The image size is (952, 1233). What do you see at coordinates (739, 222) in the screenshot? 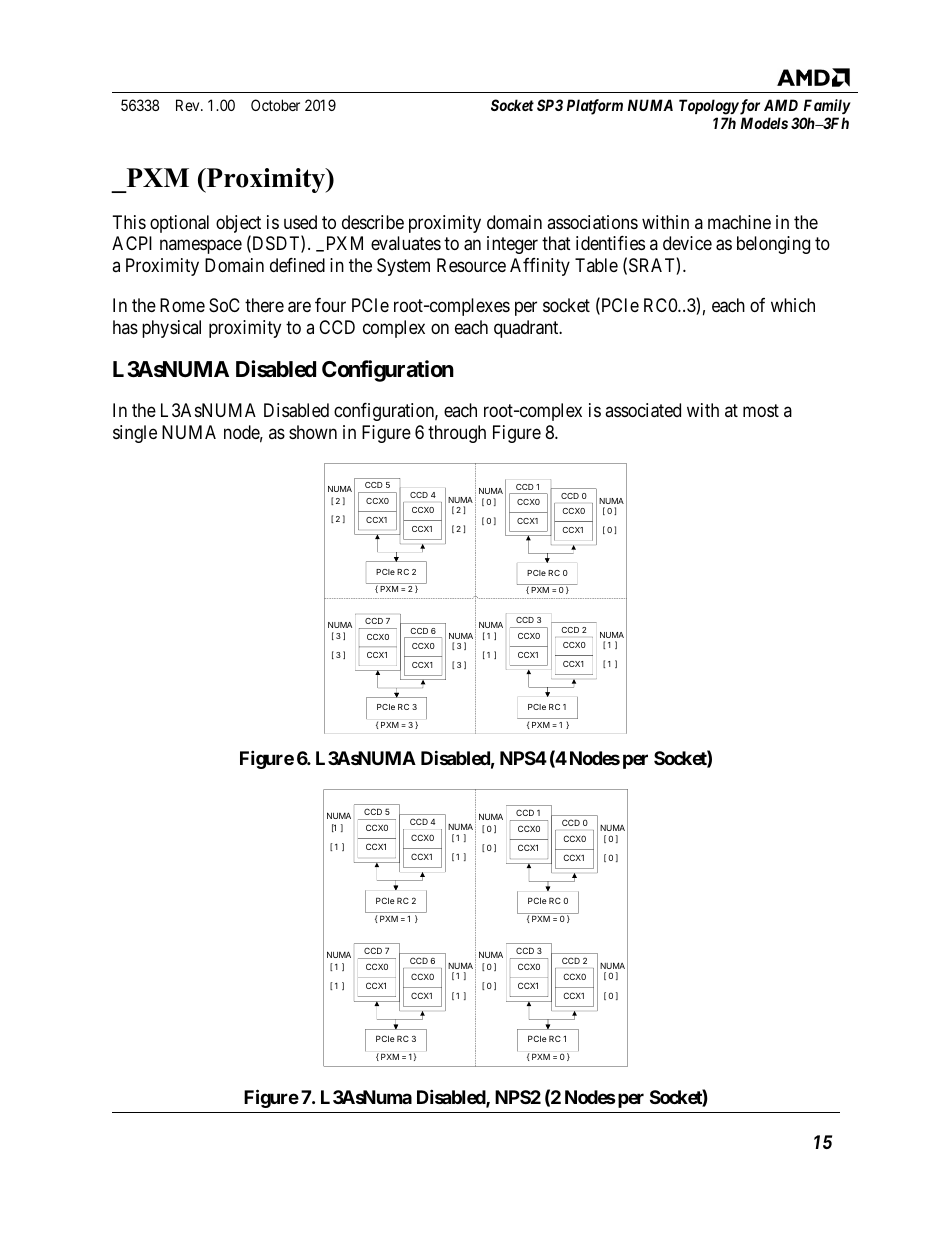
I see `machine` at bounding box center [739, 222].
